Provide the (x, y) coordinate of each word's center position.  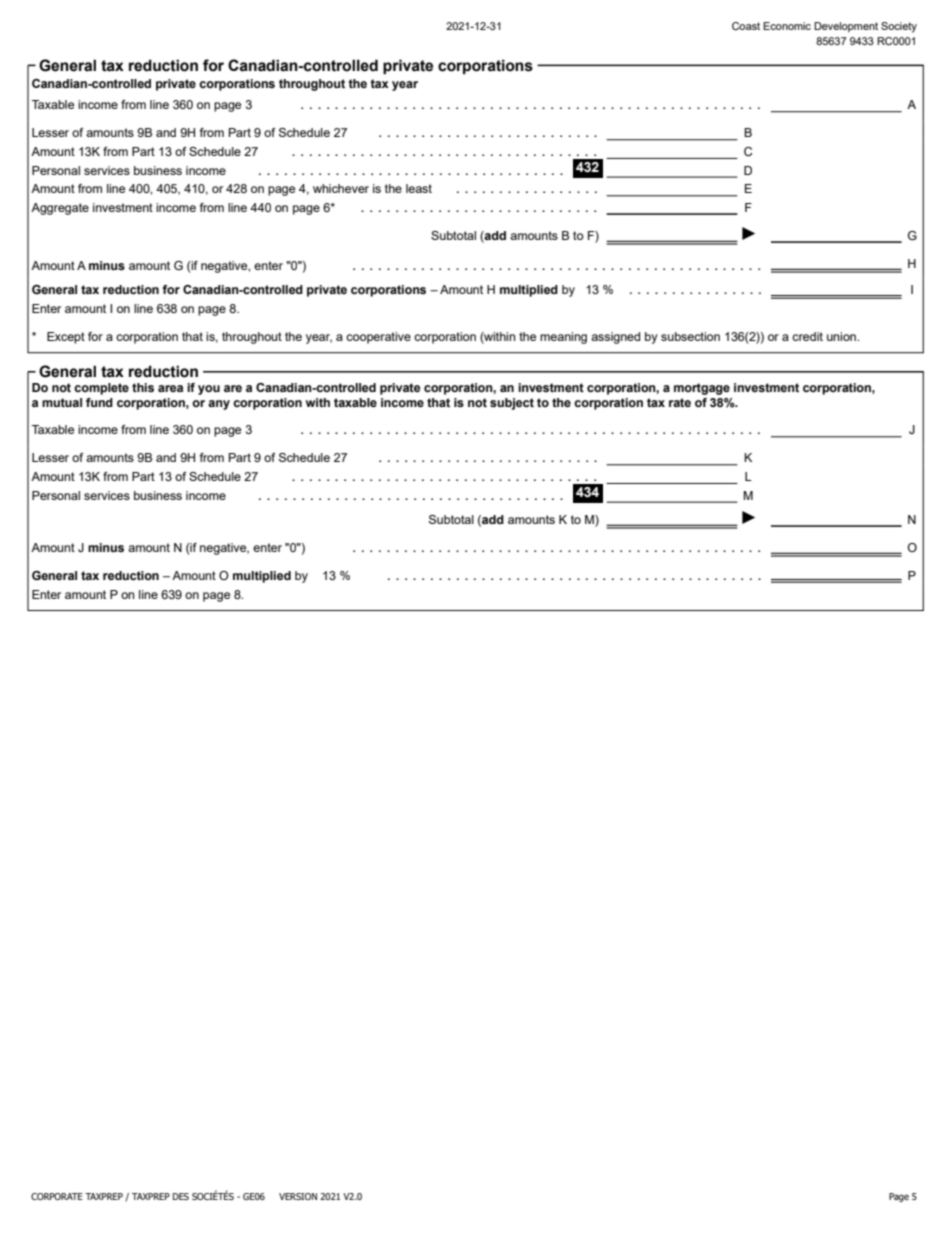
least (419, 188)
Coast (746, 26)
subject (512, 404)
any (219, 405)
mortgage (702, 389)
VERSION (298, 1196)
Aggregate (60, 209)
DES (181, 1196)
